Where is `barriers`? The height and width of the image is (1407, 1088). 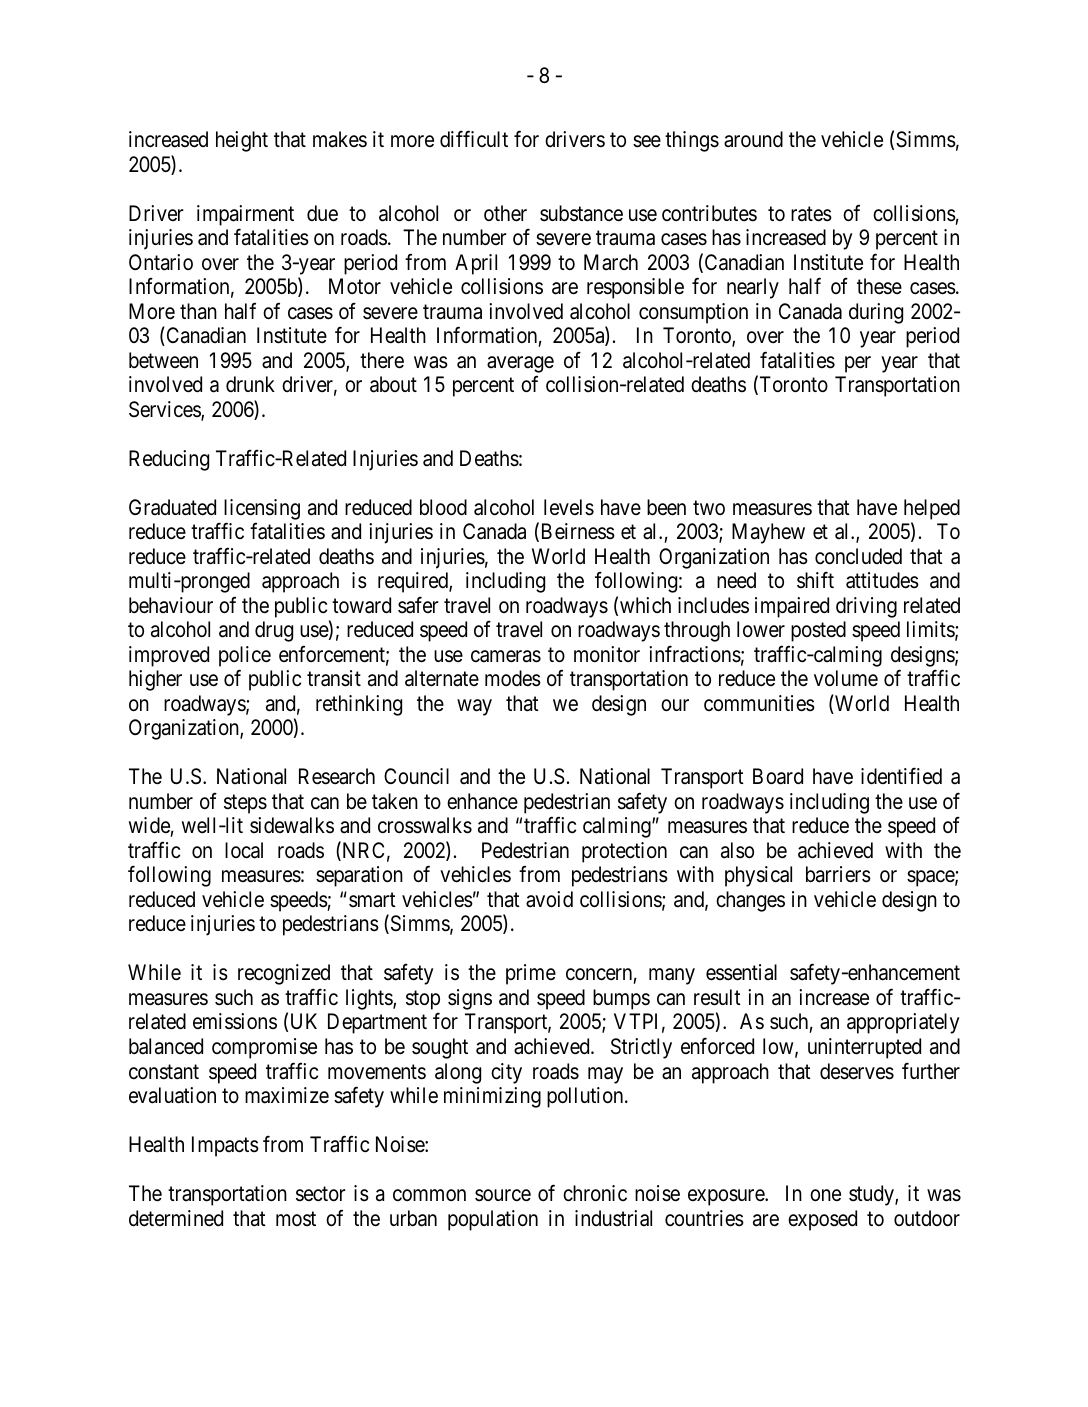
barriers is located at coordinates (838, 874).
